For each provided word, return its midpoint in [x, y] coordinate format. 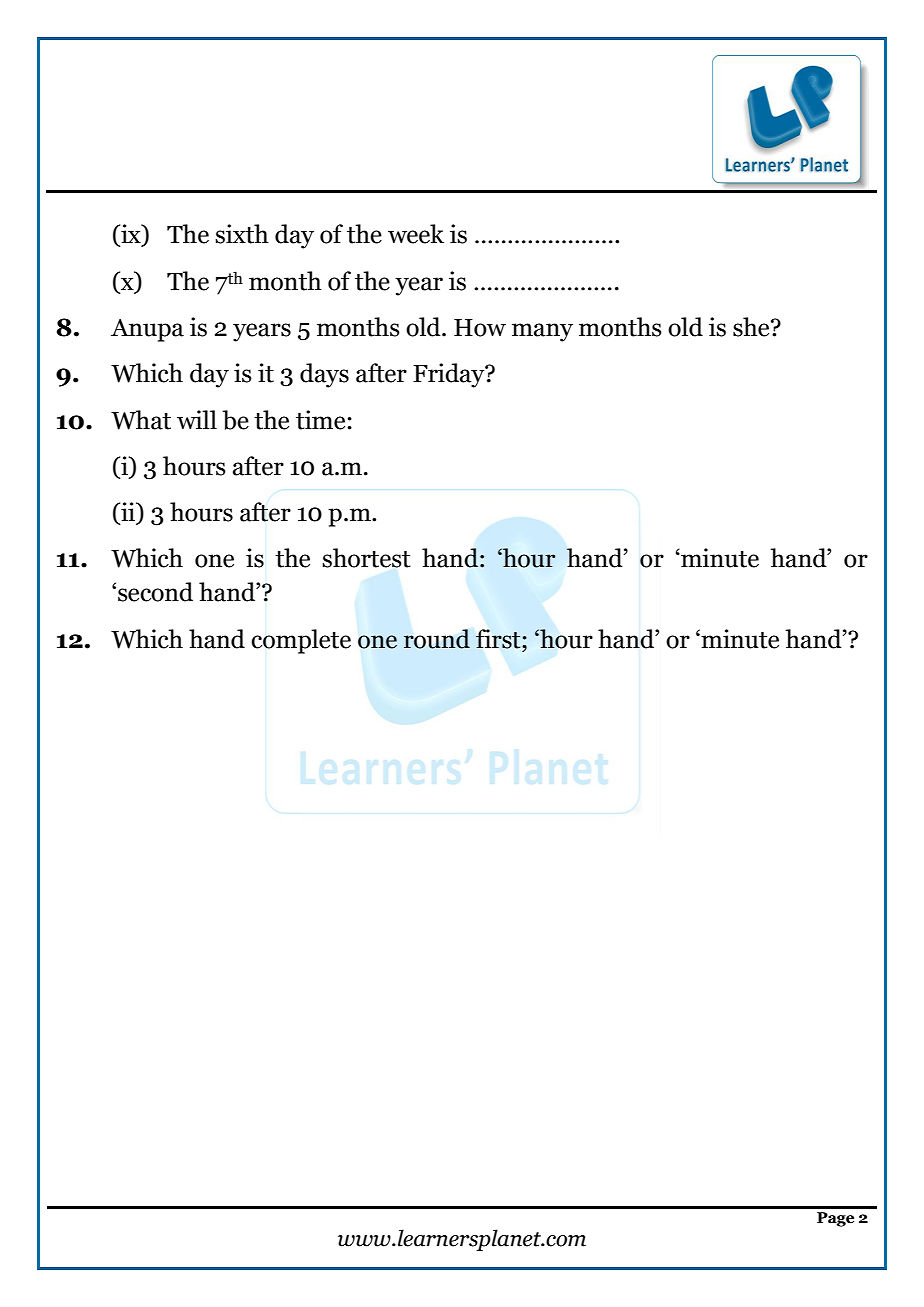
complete [301, 641]
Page [835, 1219]
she [752, 327]
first [499, 639]
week [416, 234]
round [437, 639]
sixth [242, 234]
